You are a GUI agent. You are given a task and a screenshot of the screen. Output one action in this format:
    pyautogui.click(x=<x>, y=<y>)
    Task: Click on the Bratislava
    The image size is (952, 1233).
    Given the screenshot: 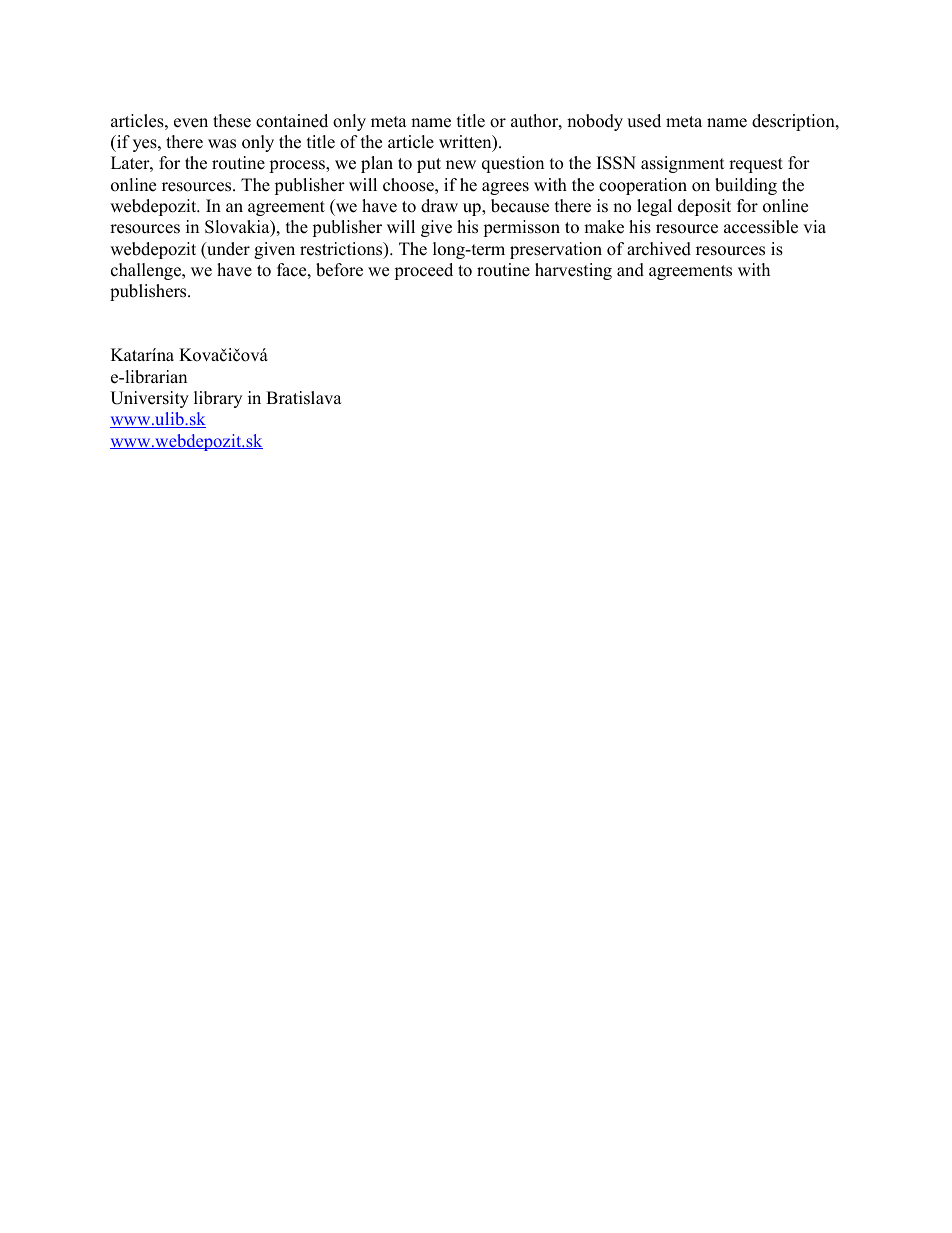 What is the action you would take?
    pyautogui.click(x=304, y=398)
